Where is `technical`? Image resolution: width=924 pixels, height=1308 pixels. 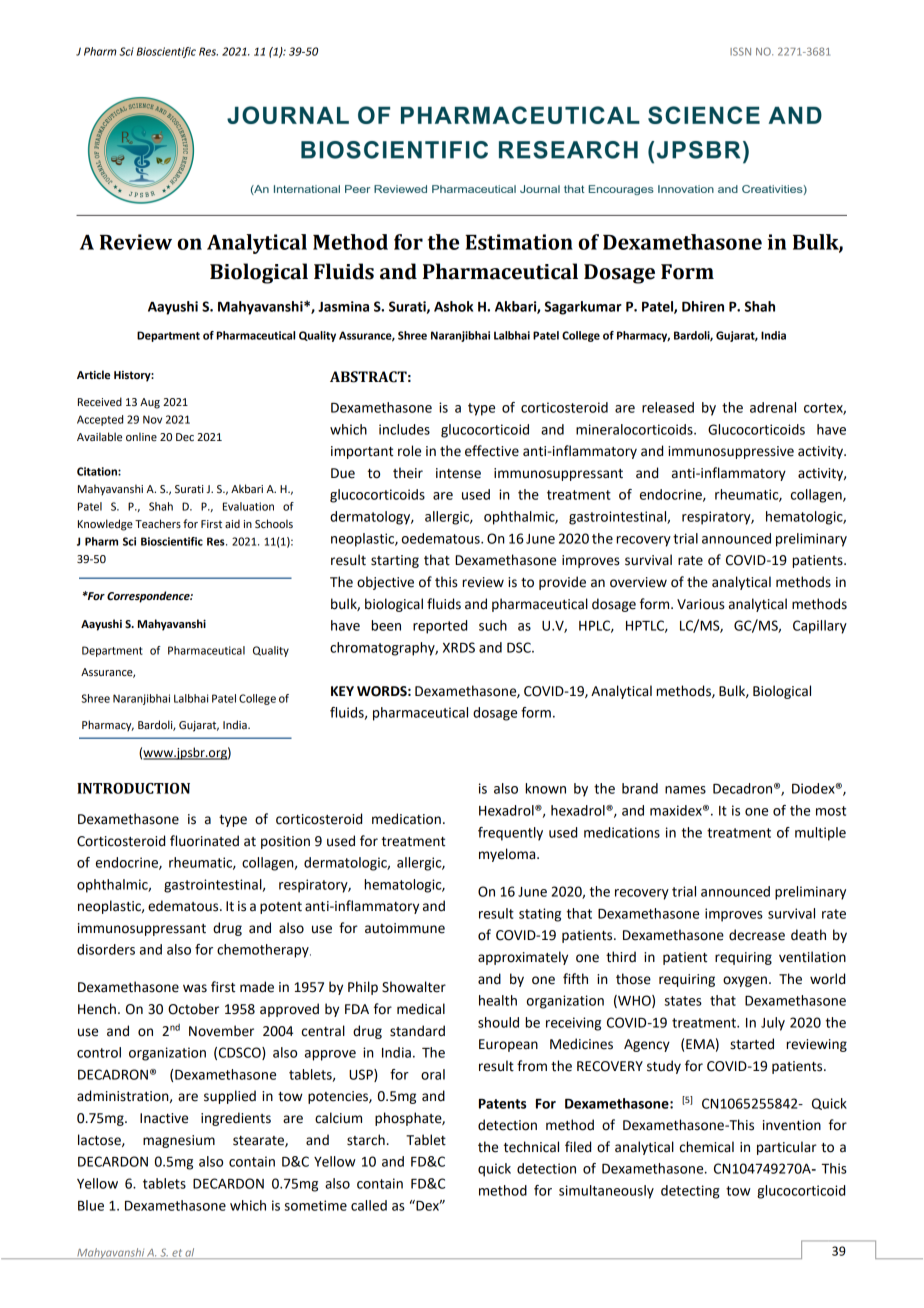 technical is located at coordinates (531, 1147).
